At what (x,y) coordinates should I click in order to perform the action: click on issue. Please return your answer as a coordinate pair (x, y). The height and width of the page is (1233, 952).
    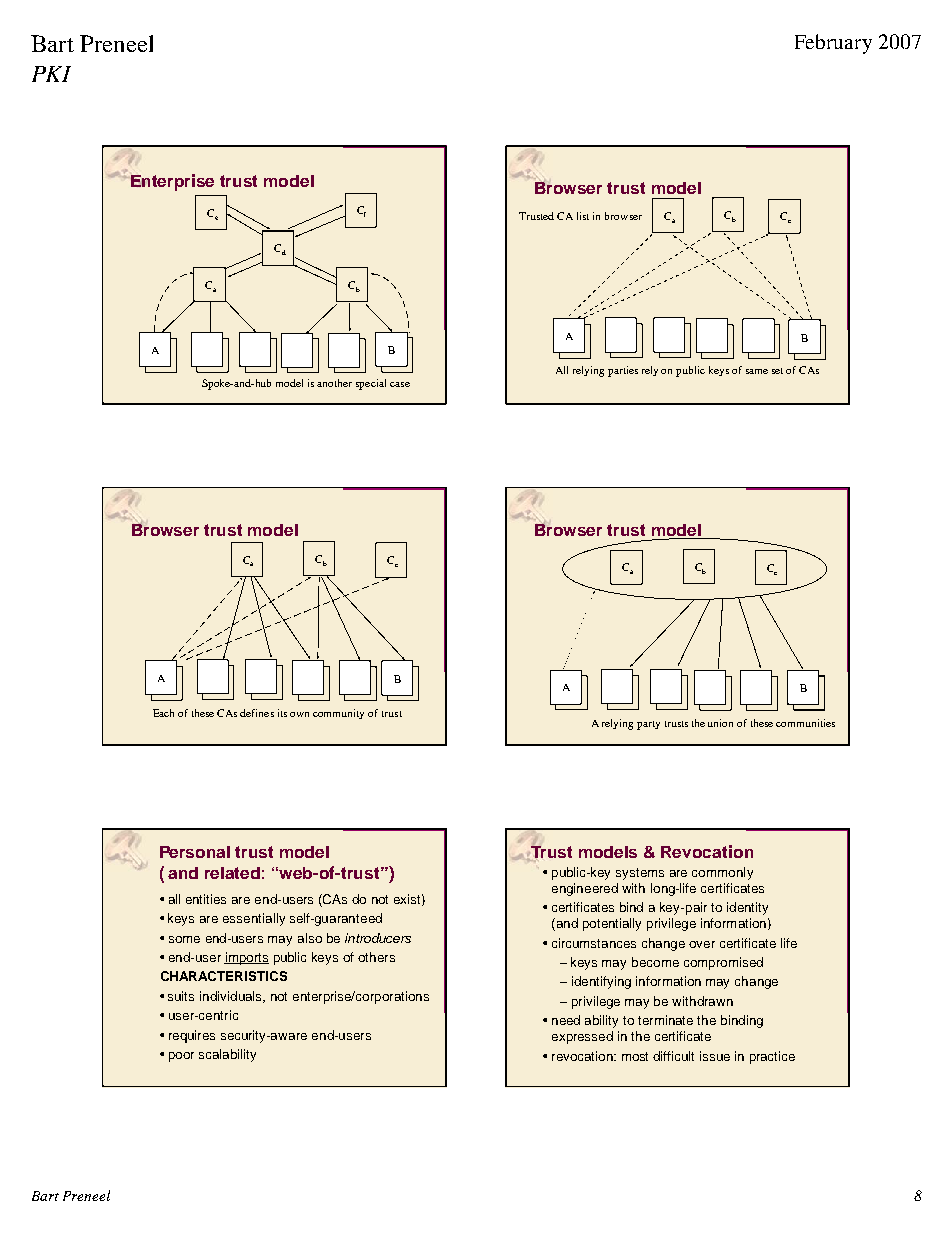
    Looking at the image, I should click on (715, 1056).
